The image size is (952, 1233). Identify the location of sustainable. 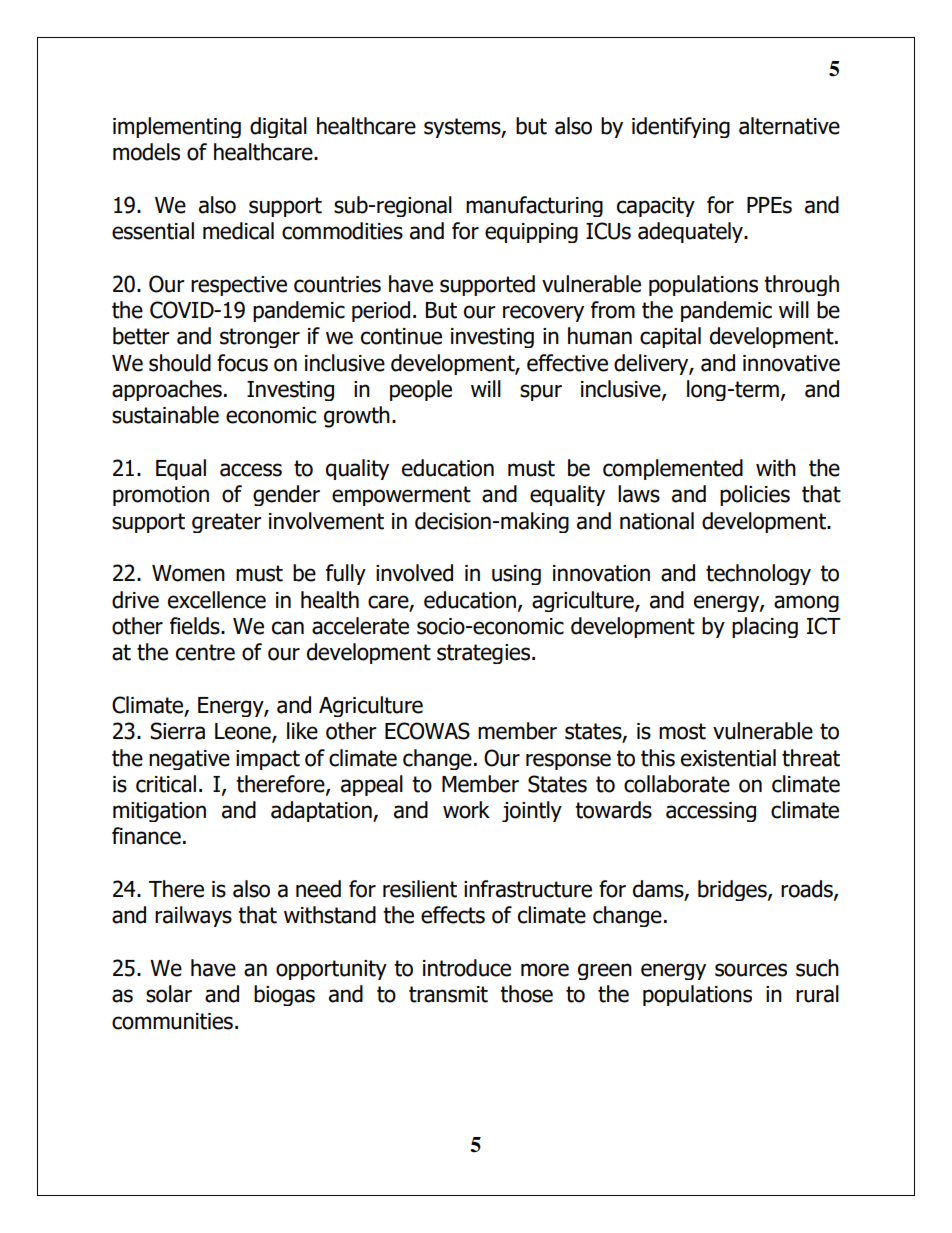
(165, 415).
